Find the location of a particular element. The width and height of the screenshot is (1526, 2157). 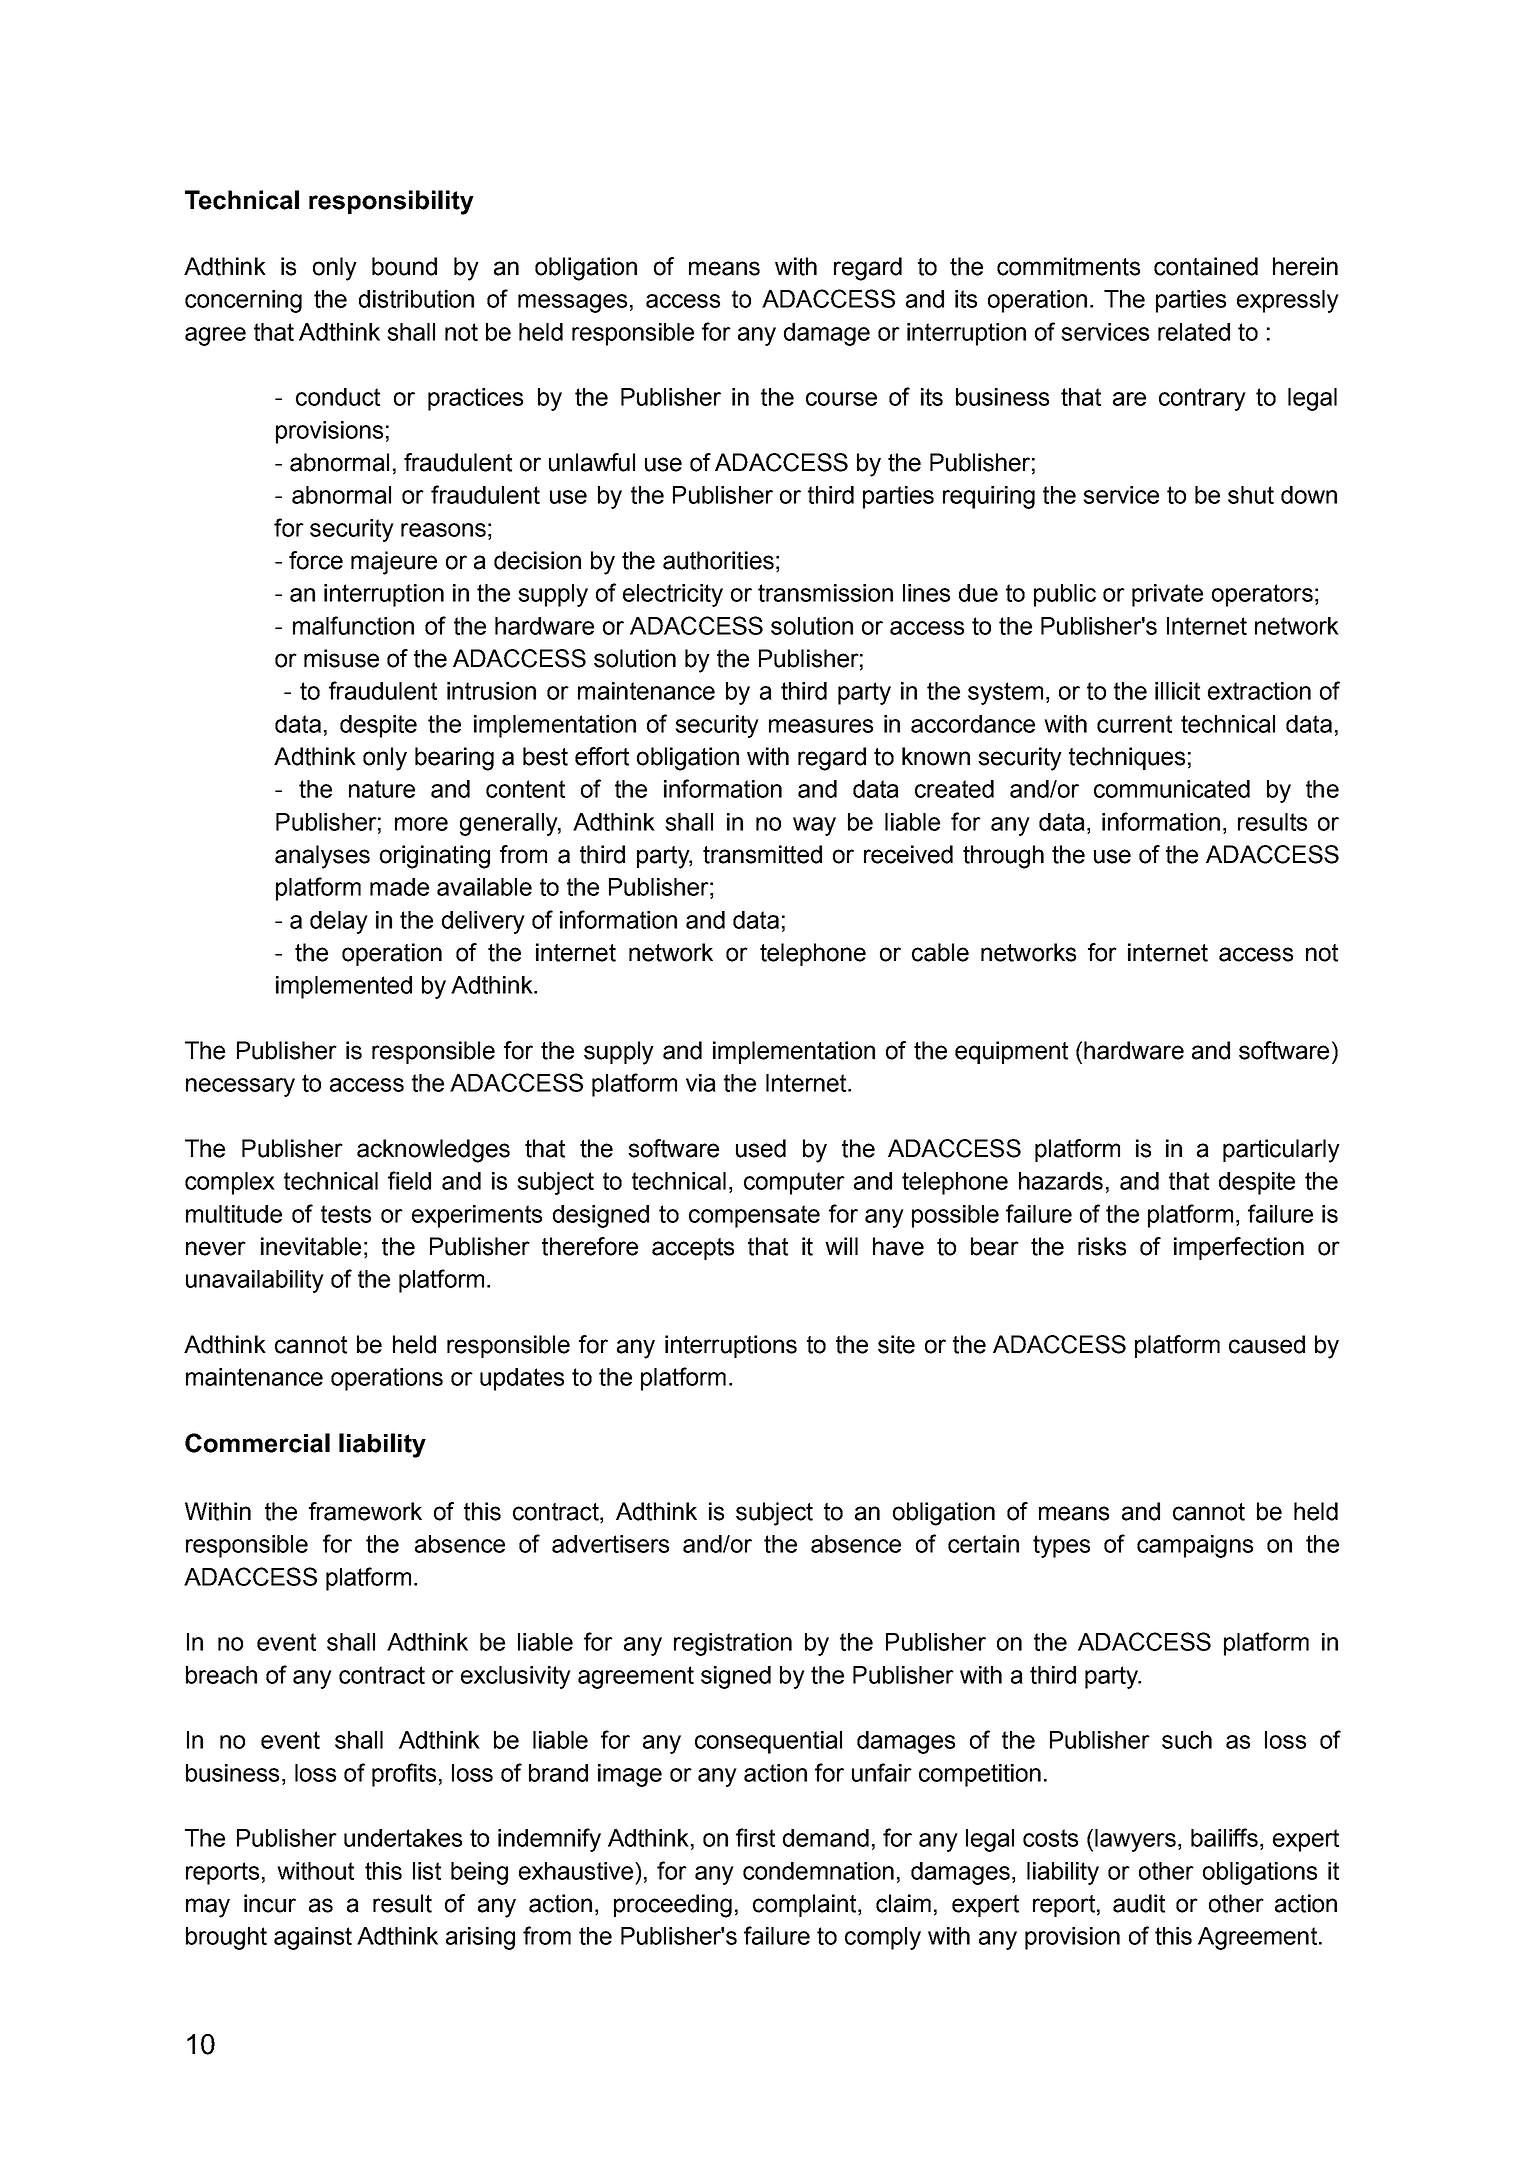

against is located at coordinates (313, 1938).
